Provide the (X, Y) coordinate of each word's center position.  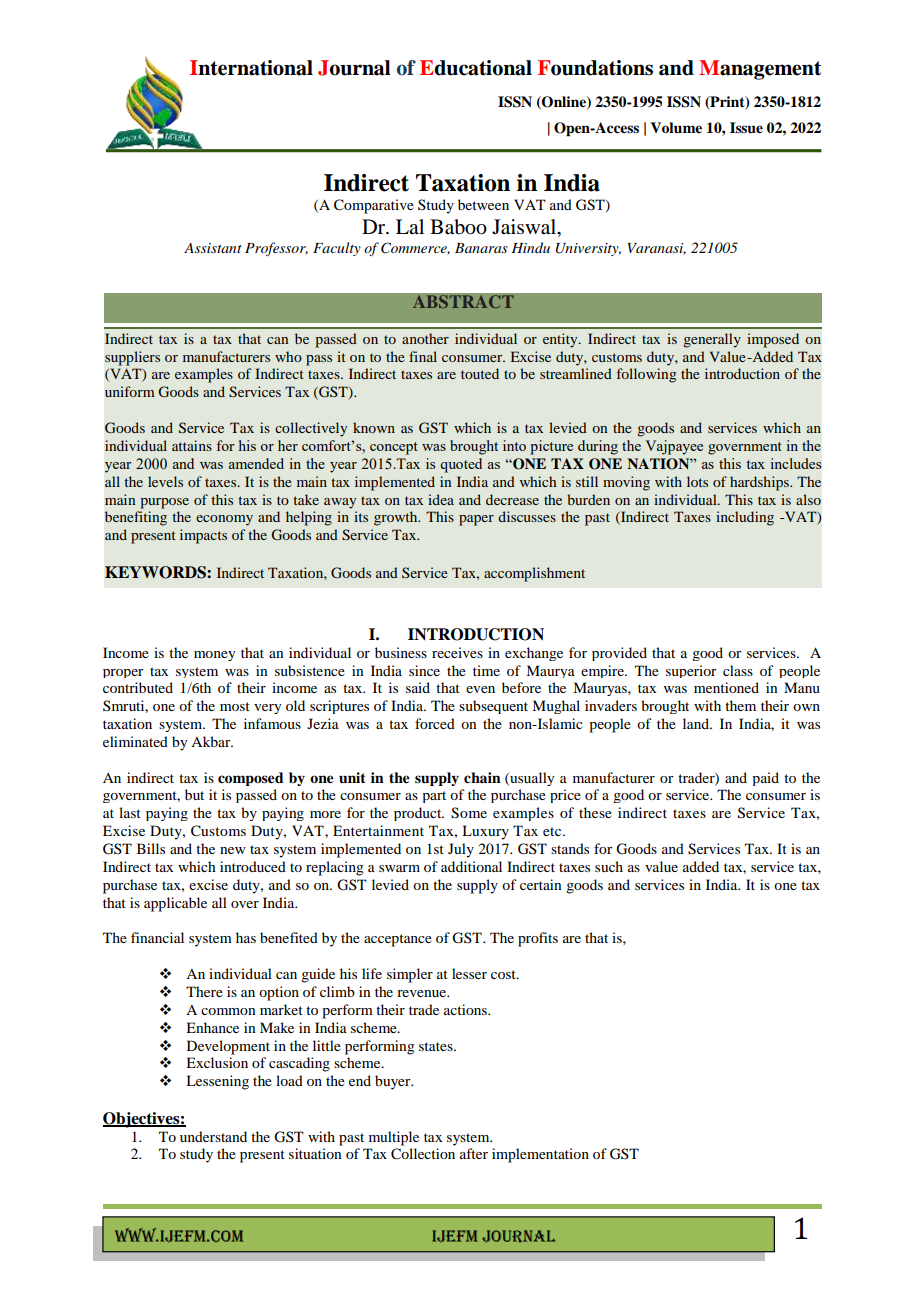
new (233, 850)
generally (712, 340)
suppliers (132, 358)
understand (213, 1136)
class (738, 670)
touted (480, 373)
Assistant (213, 248)
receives (457, 652)
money (214, 656)
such (609, 866)
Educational (476, 68)
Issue (746, 128)
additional (471, 866)
